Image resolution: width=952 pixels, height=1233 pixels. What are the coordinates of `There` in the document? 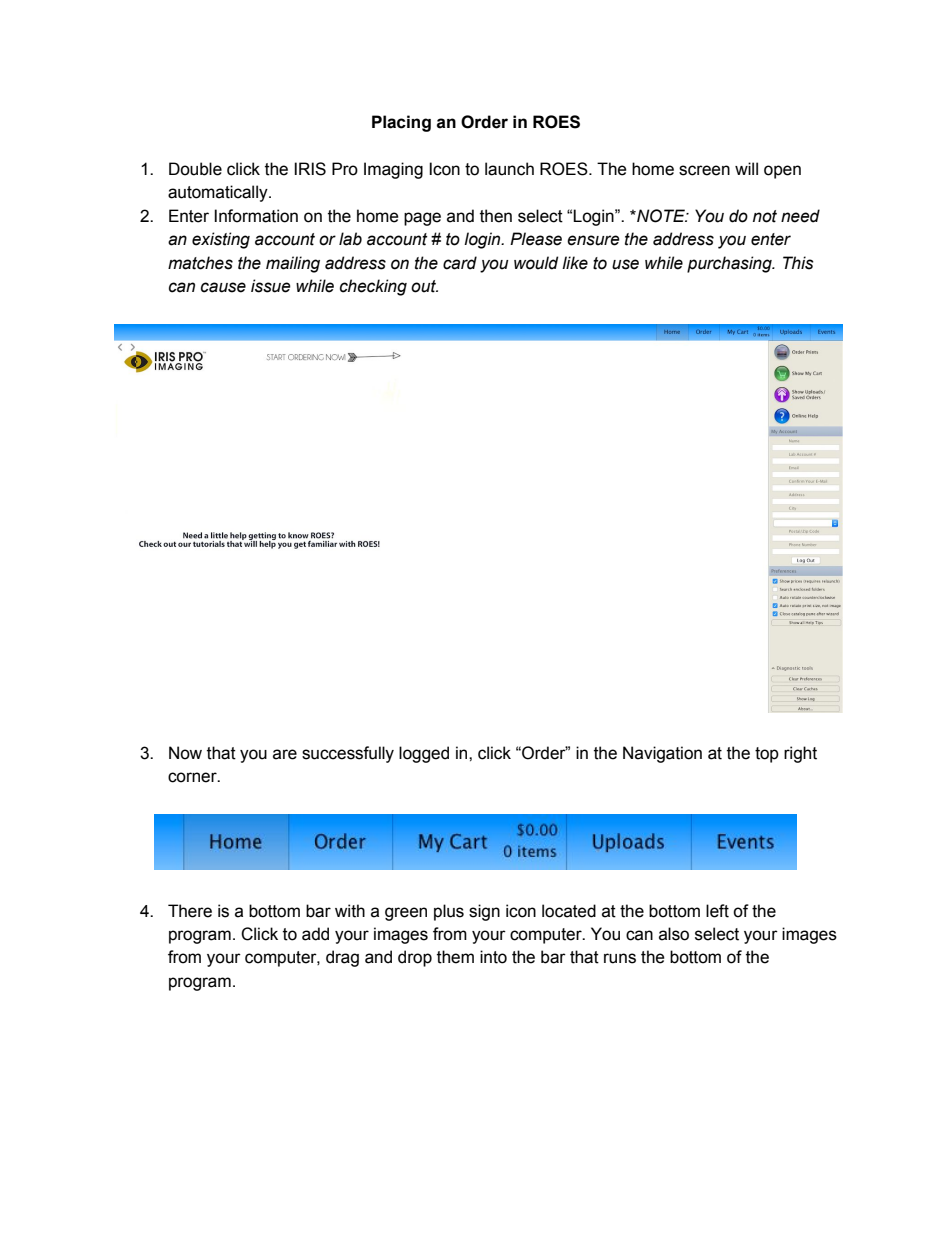 It's located at (190, 911).
